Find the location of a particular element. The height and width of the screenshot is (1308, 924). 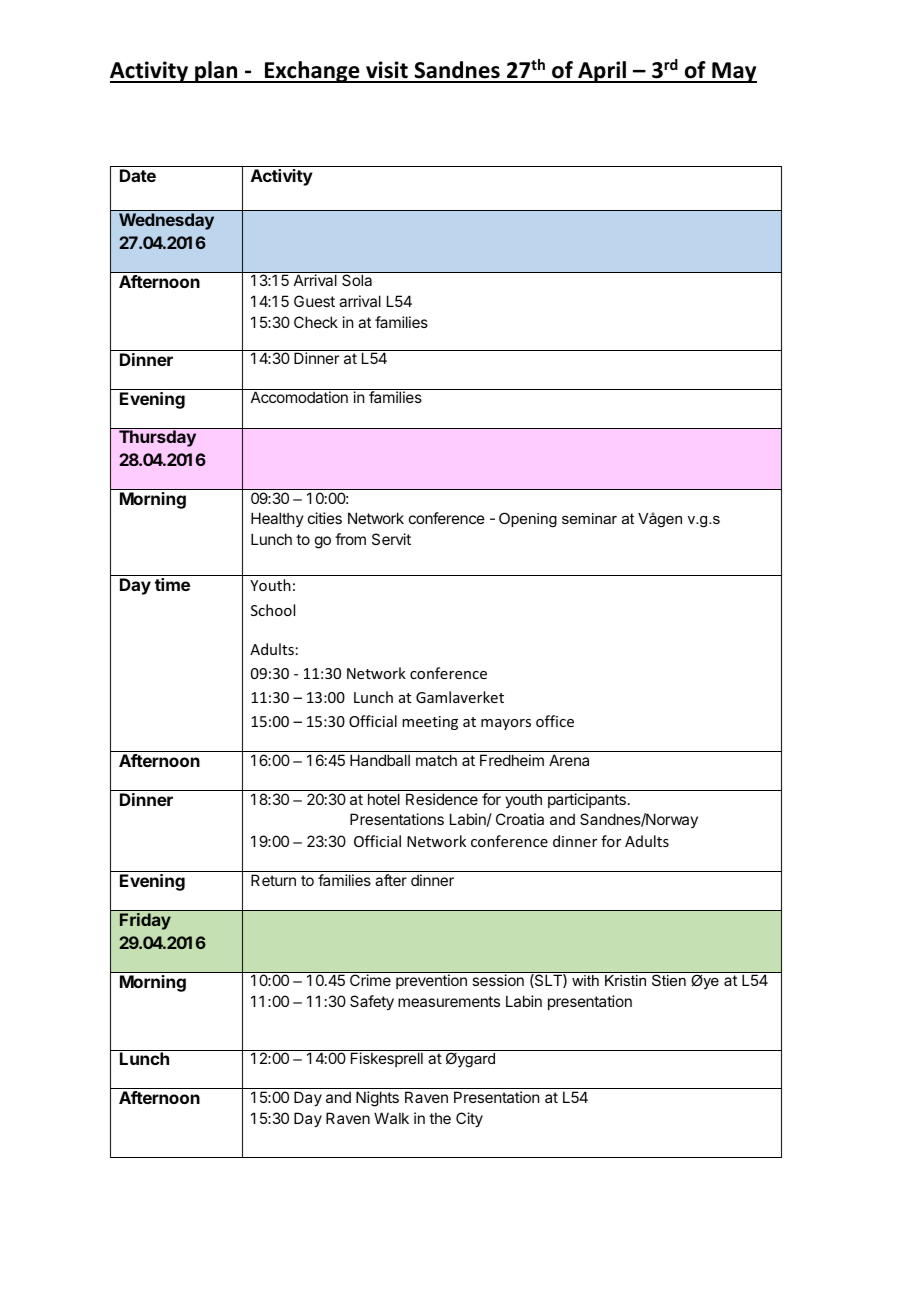

Handball is located at coordinates (380, 760).
